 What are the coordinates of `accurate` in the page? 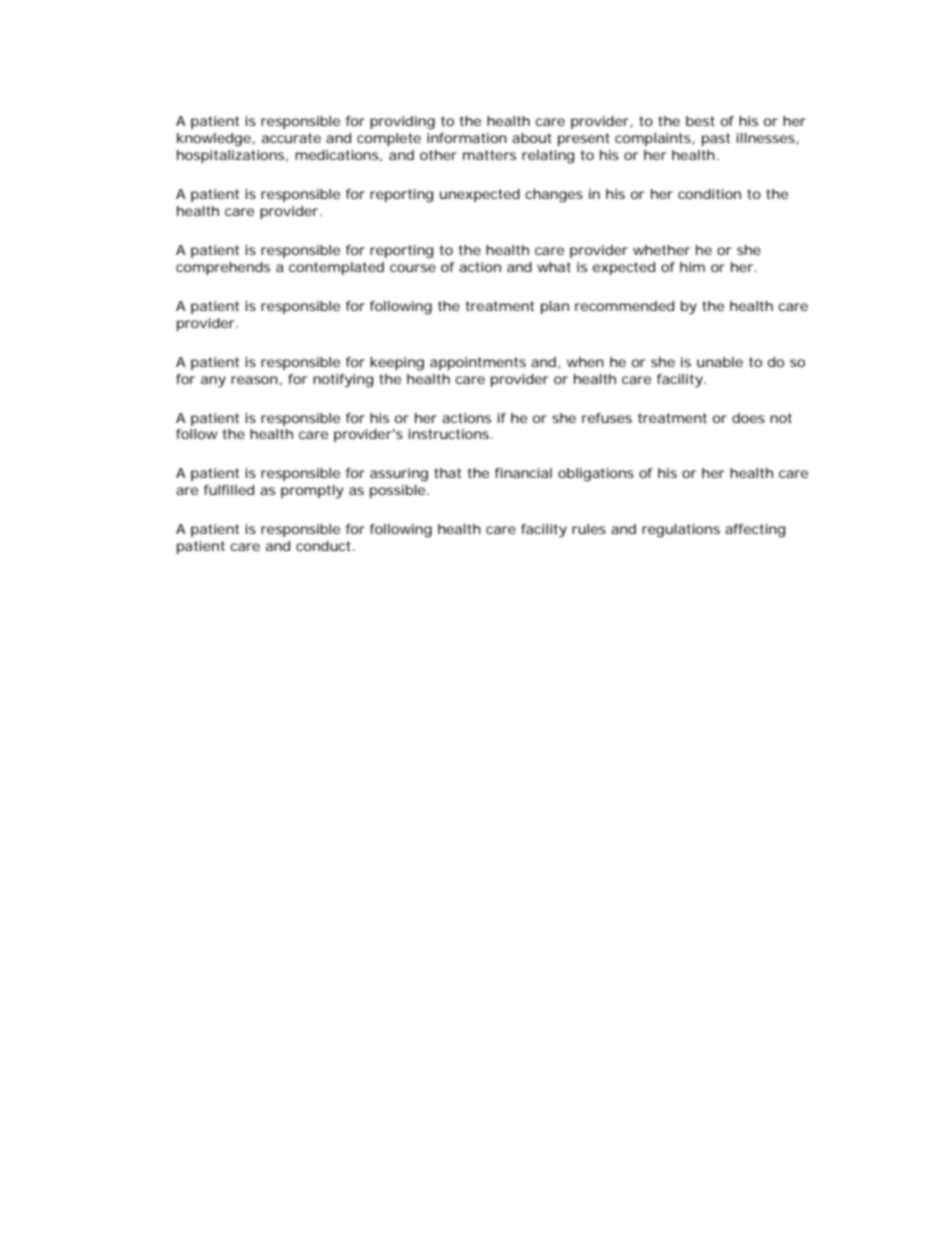 It's located at (291, 138).
